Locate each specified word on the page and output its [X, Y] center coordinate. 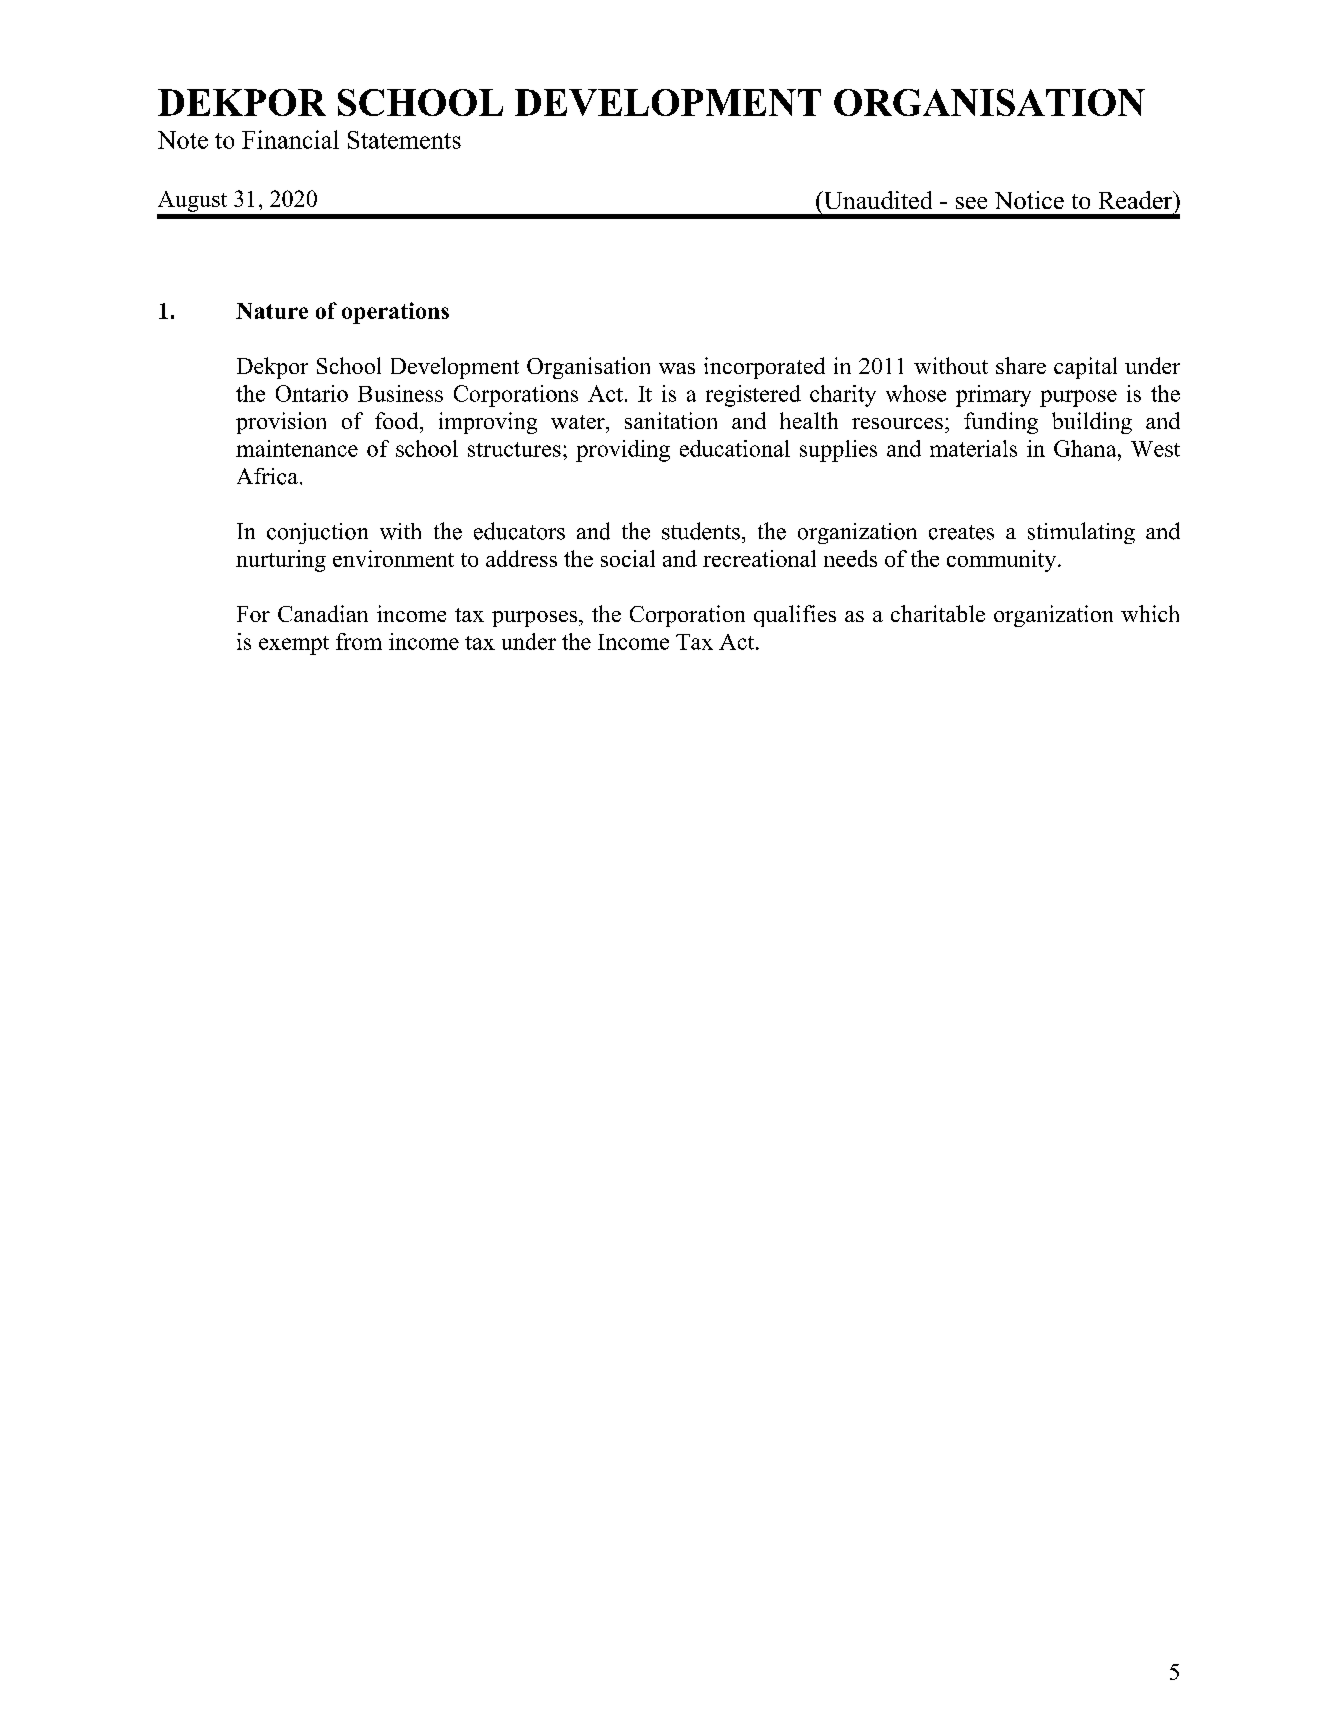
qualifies [795, 616]
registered [753, 396]
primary [993, 396]
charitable [938, 613]
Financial [290, 139]
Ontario [312, 393]
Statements [404, 140]
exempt [294, 645]
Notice [1029, 200]
